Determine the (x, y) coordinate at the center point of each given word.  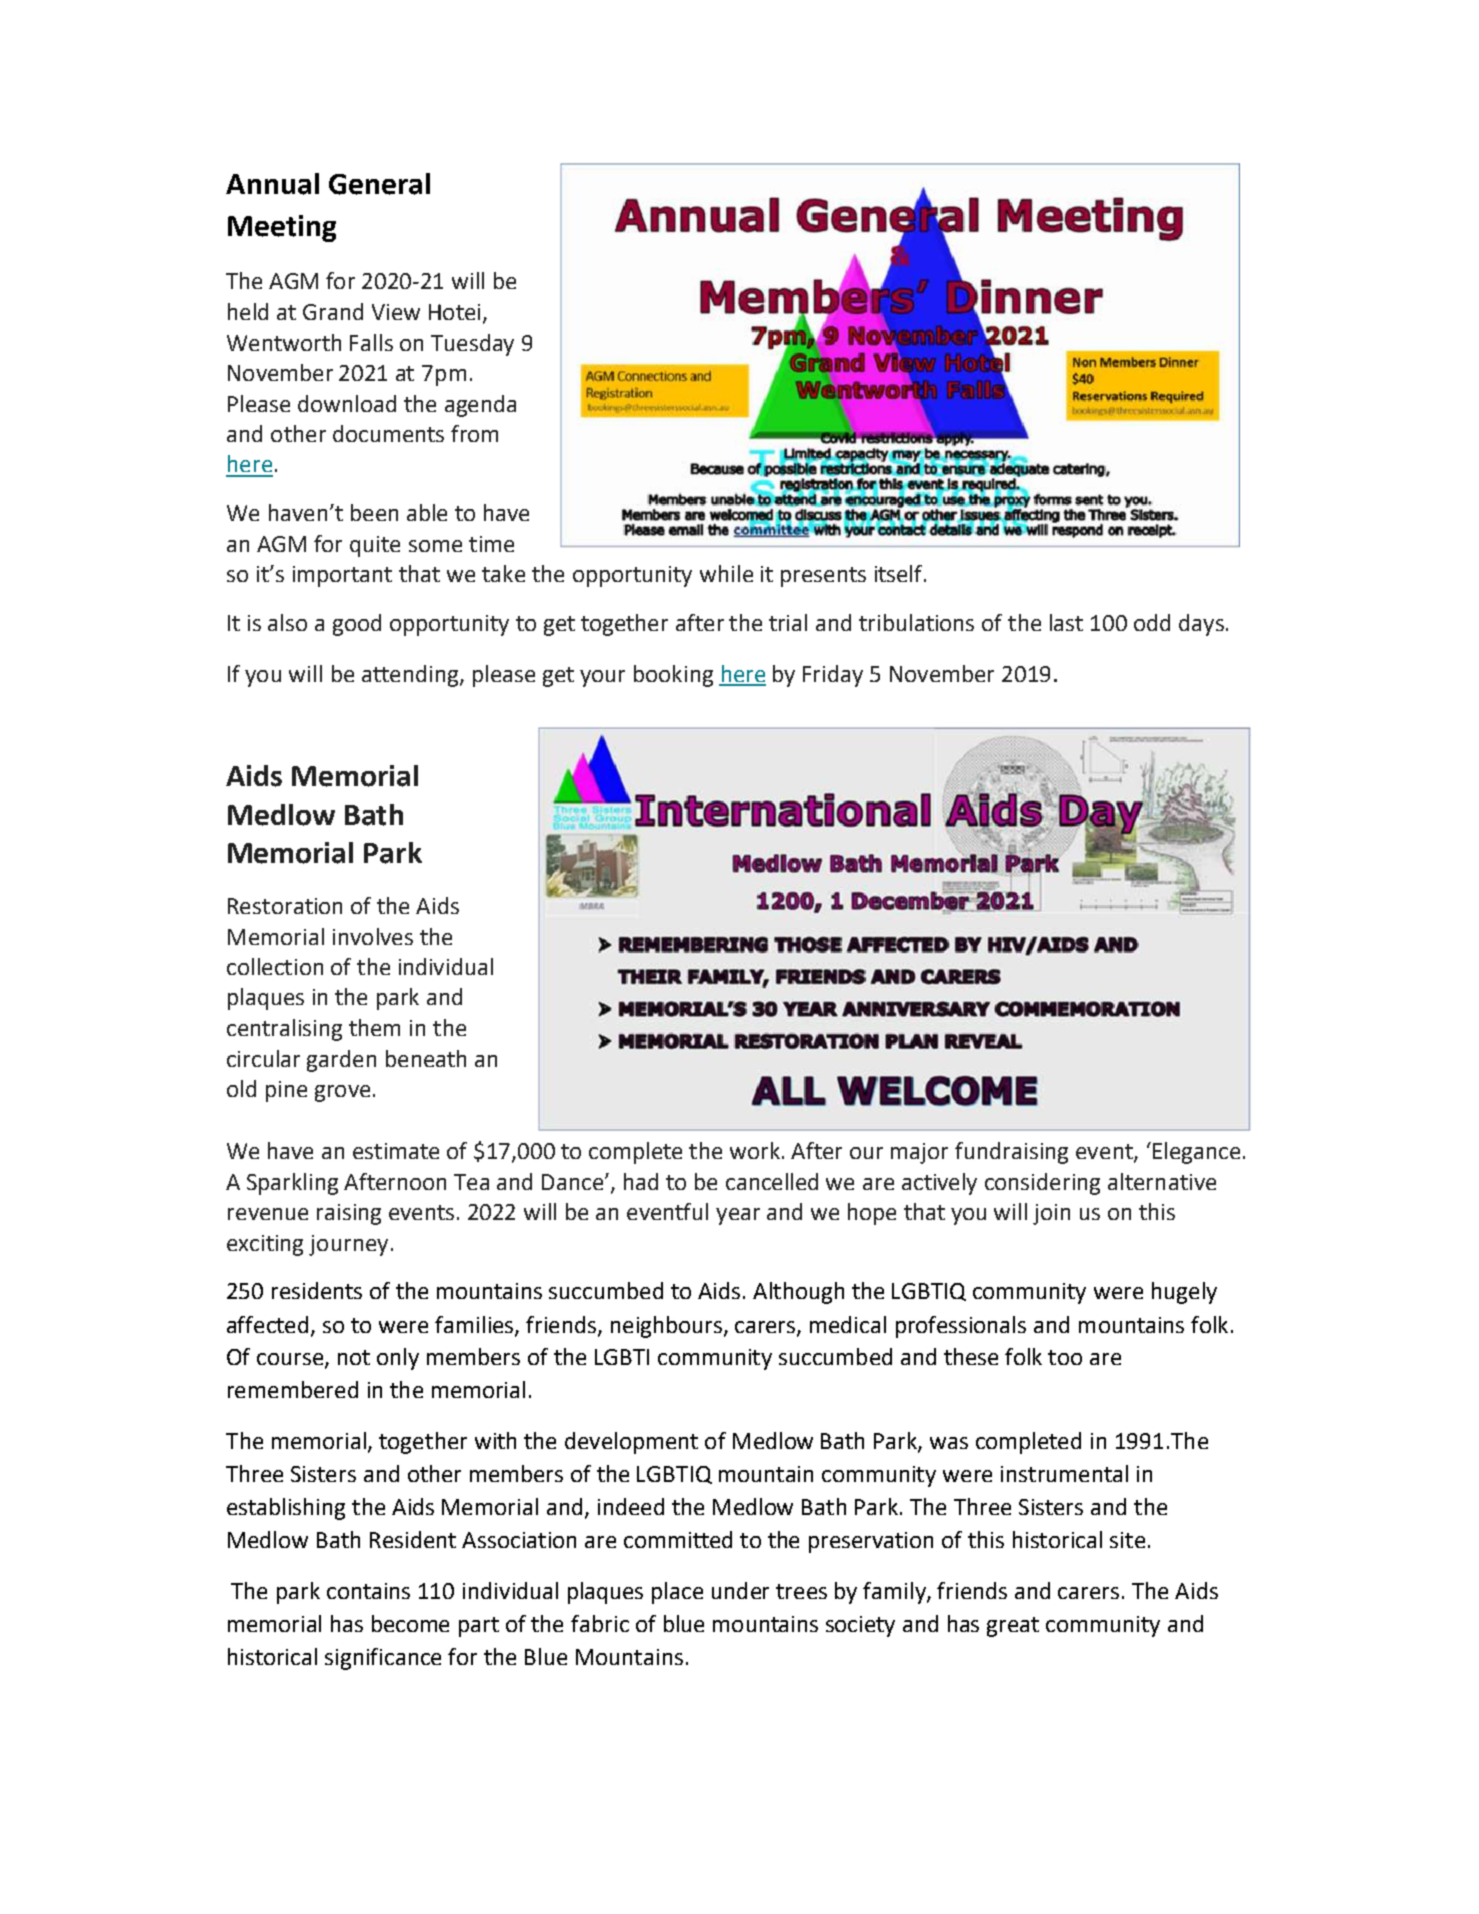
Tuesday (472, 345)
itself (900, 573)
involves (373, 936)
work (755, 1150)
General (379, 184)
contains (368, 1591)
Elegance (1196, 1153)
